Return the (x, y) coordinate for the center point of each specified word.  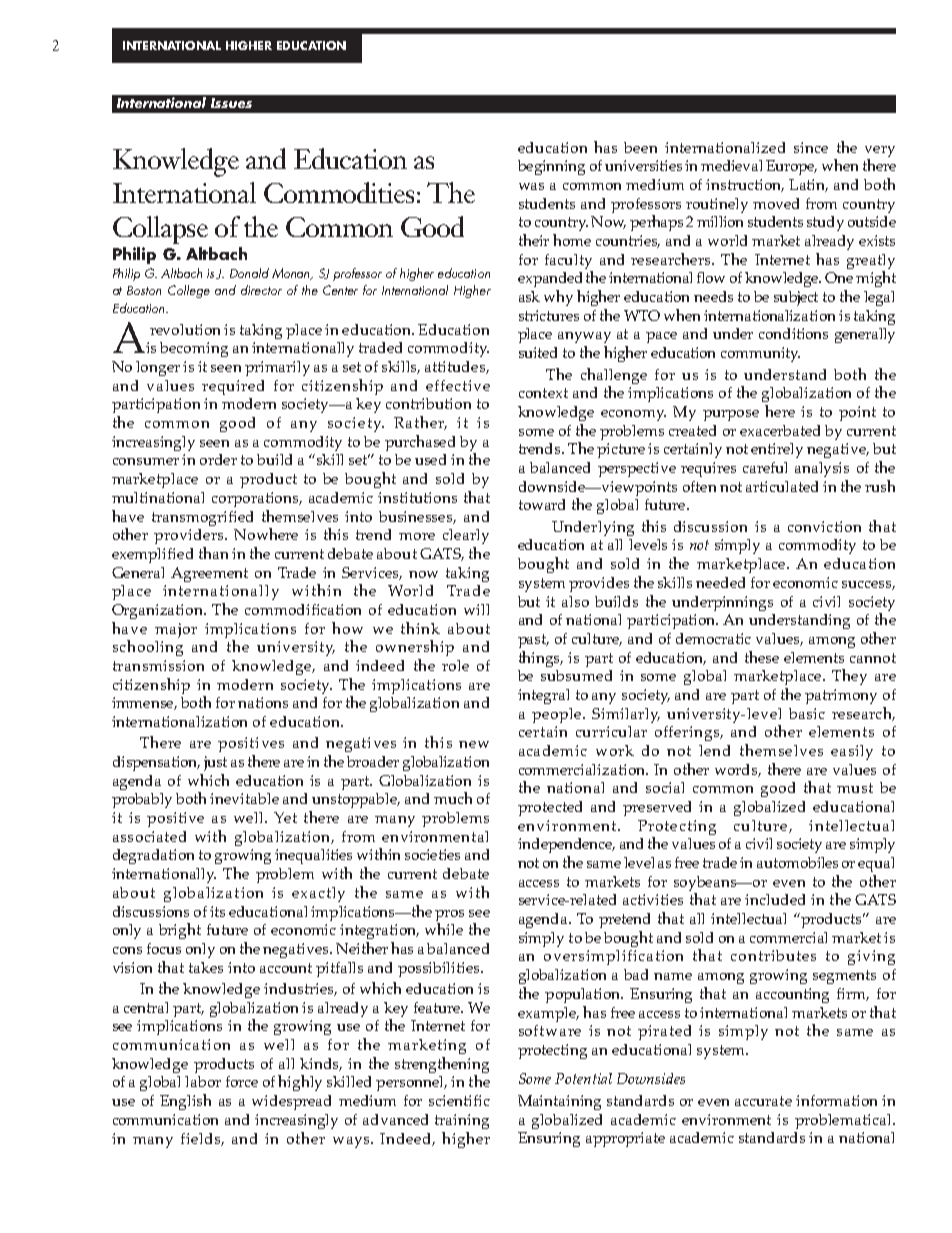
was (531, 186)
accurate (763, 1101)
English (185, 1102)
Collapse (160, 230)
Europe (791, 167)
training (462, 1121)
